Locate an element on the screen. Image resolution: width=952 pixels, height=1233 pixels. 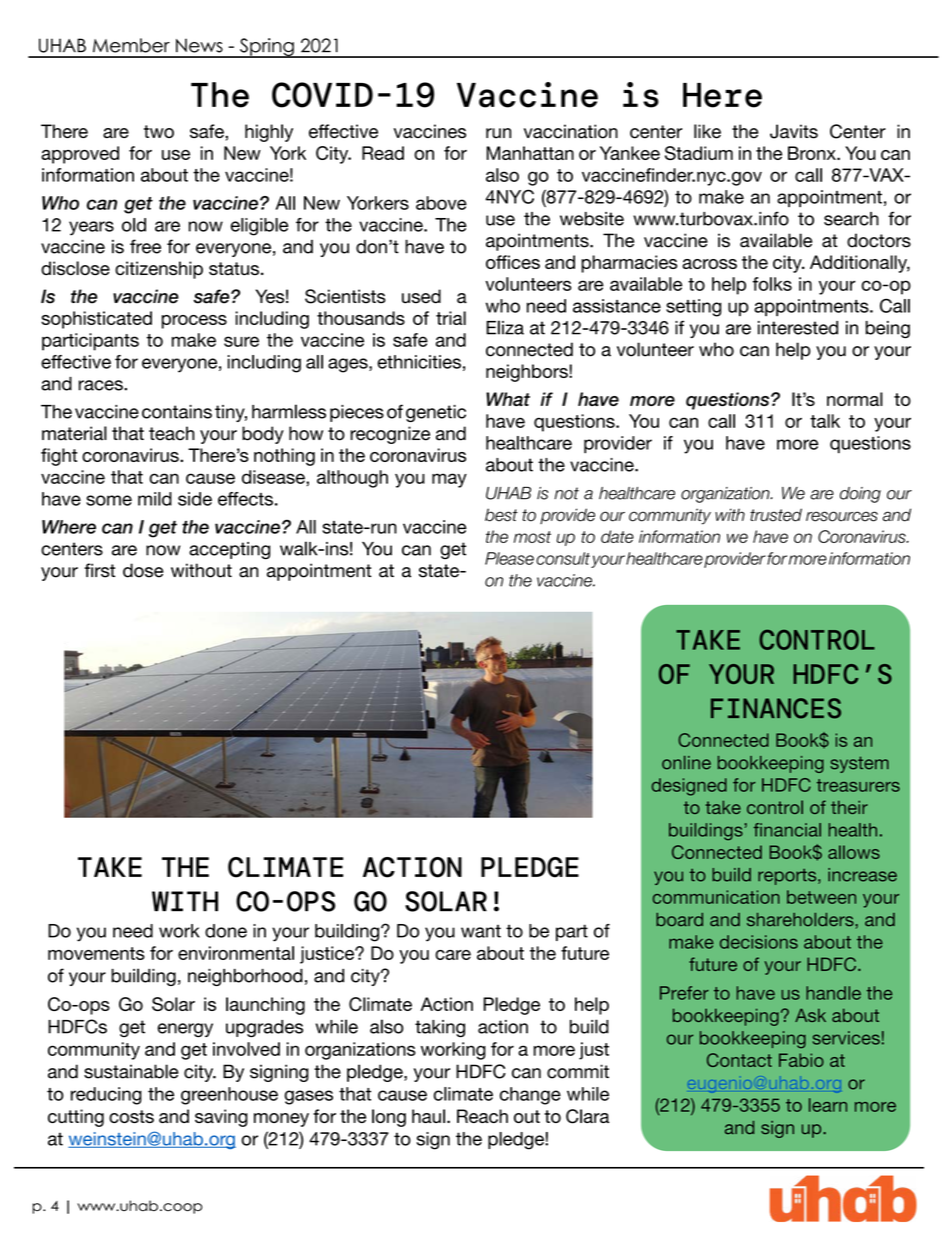
trusted is located at coordinates (776, 515).
